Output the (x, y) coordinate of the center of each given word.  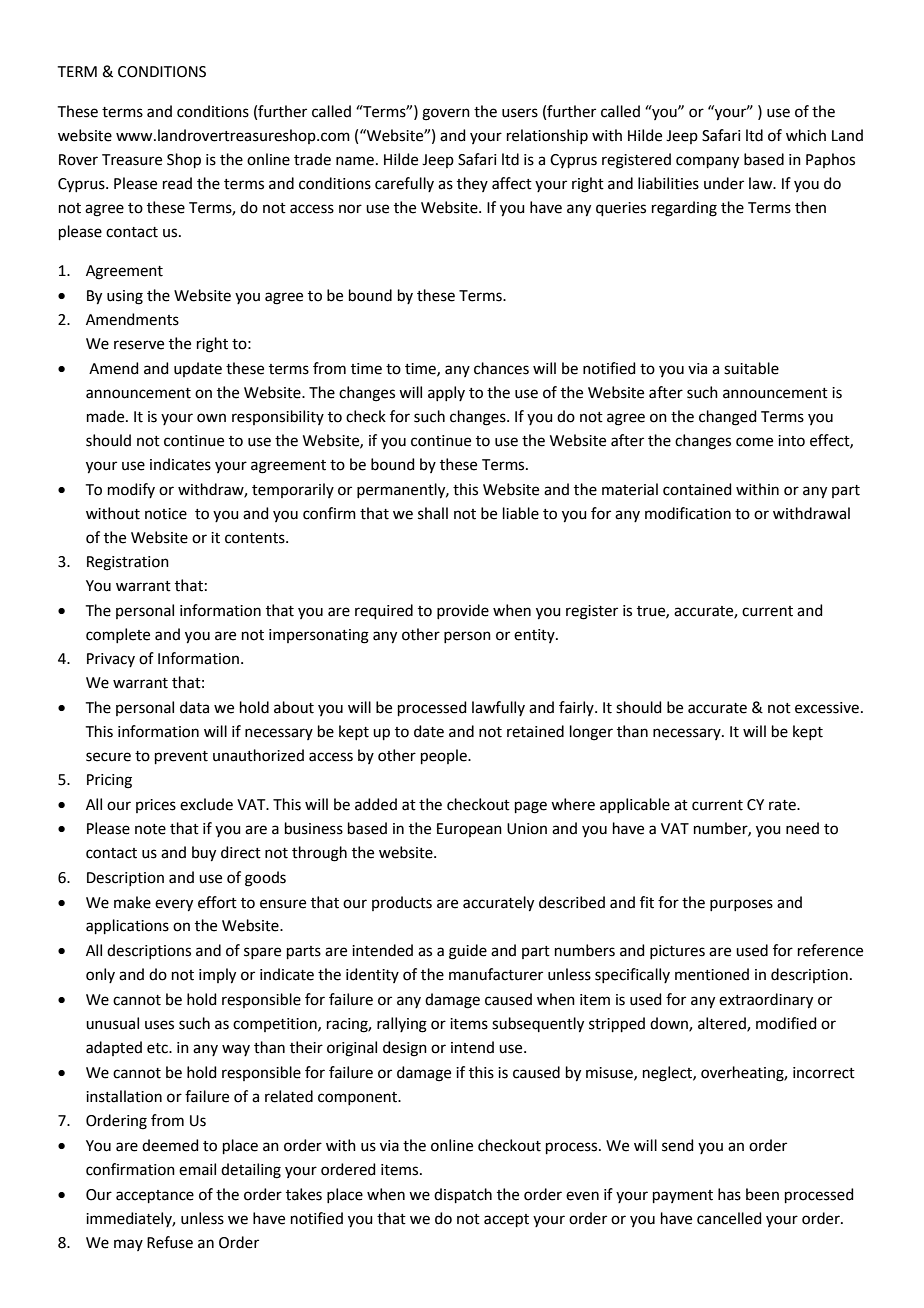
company (707, 162)
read (177, 183)
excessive (827, 708)
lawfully (498, 708)
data (194, 707)
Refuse (170, 1242)
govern (446, 114)
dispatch (463, 1195)
